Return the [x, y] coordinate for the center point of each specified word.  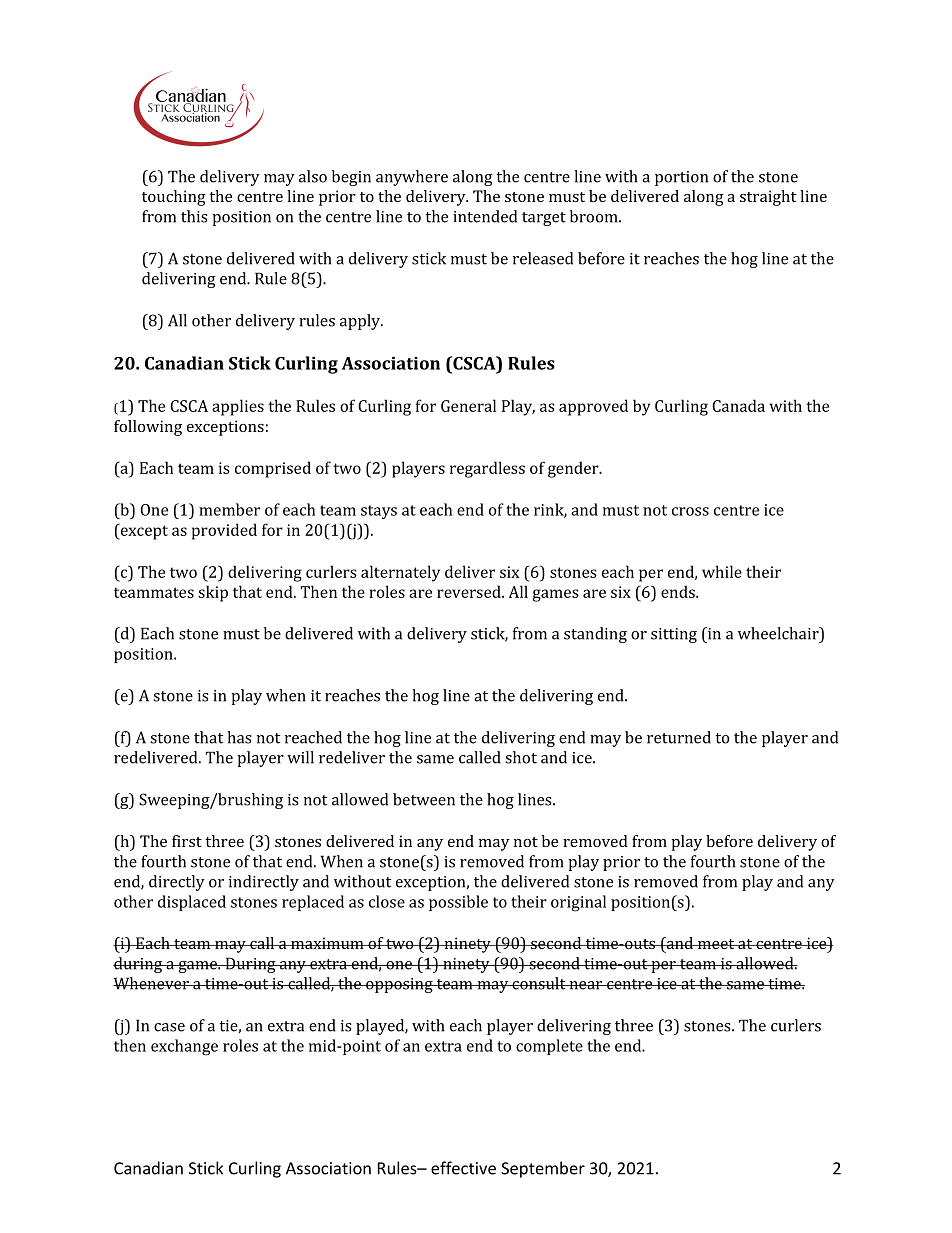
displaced [192, 903]
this [194, 216]
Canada [738, 405]
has [239, 737]
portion [681, 178]
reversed [470, 591]
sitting [674, 635]
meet [716, 944]
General [468, 405]
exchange [184, 1047]
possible [458, 903]
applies [238, 407]
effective [463, 1168]
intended [485, 216]
